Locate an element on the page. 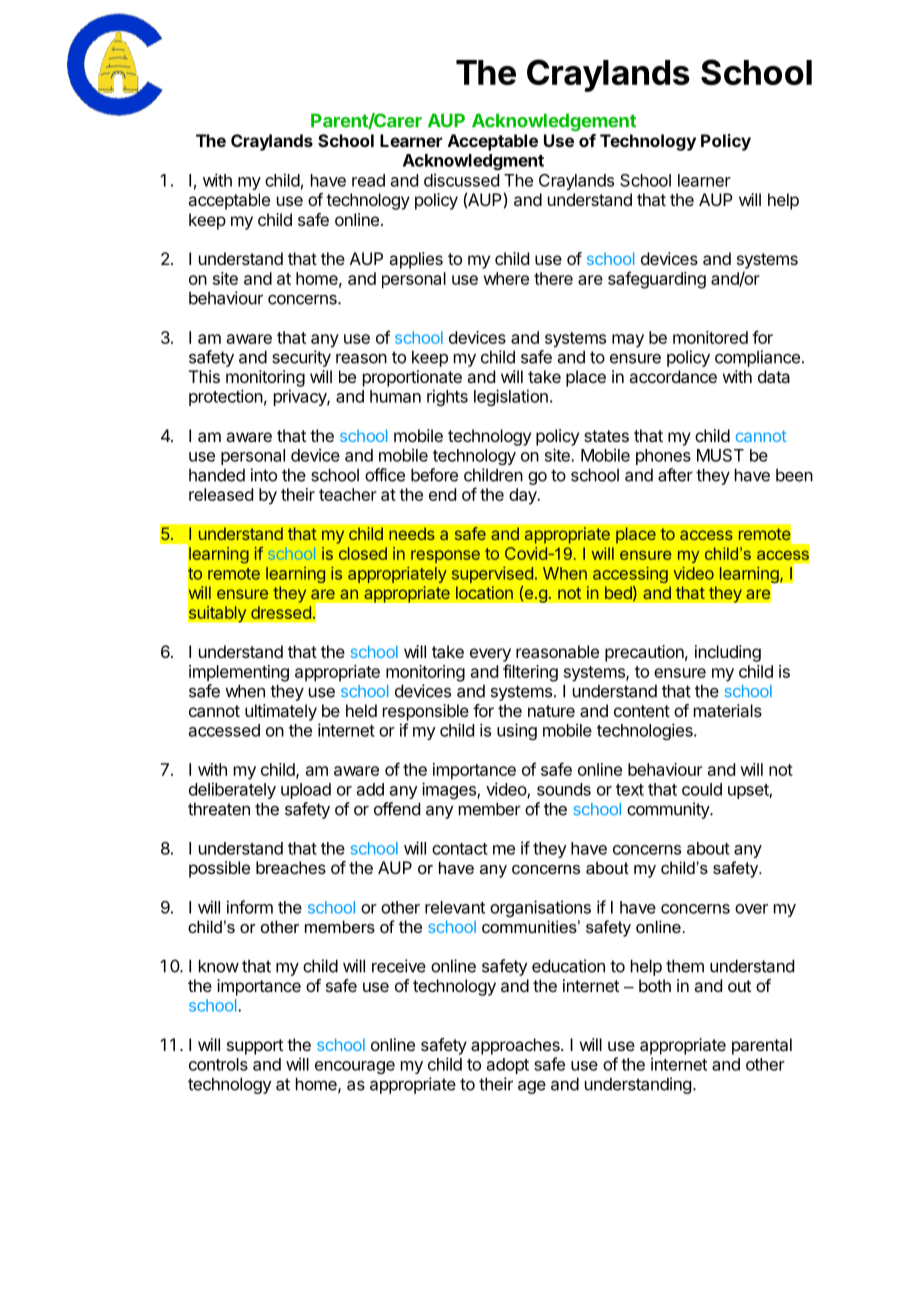 The height and width of the page is (1307, 924). read is located at coordinates (368, 180).
